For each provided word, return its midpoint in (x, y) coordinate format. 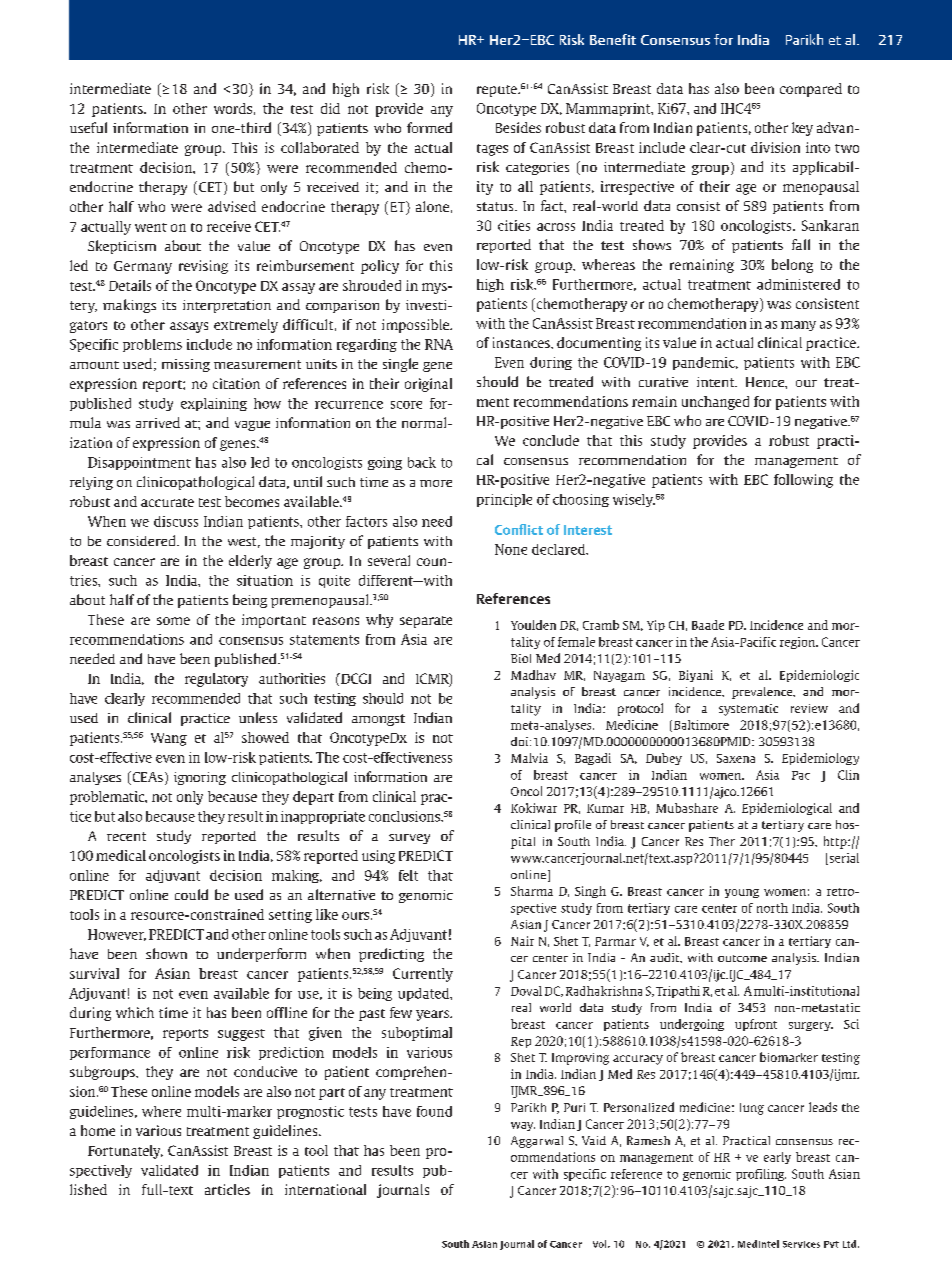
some (173, 621)
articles (227, 1189)
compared (811, 90)
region (799, 643)
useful (88, 127)
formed (429, 127)
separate (426, 622)
